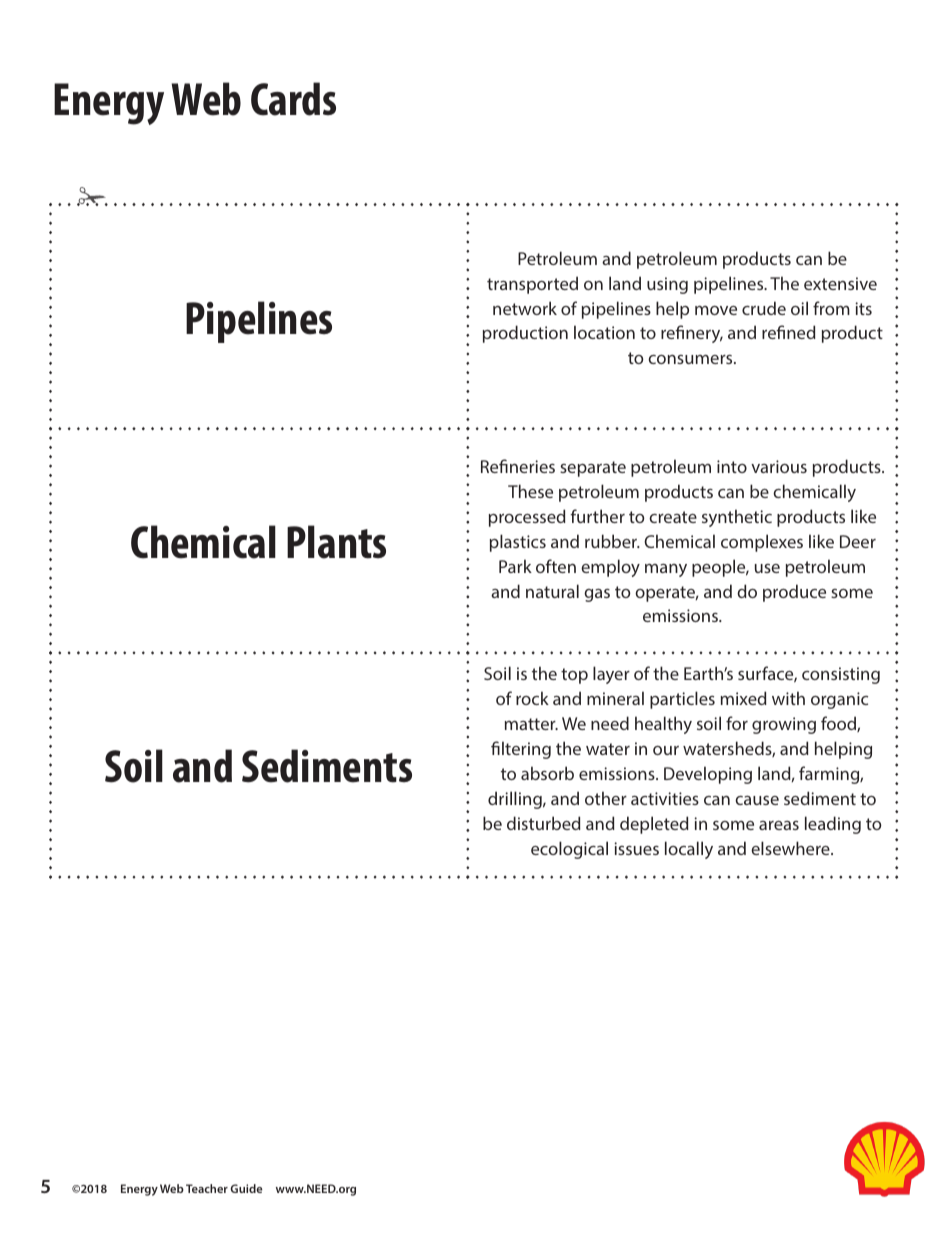 The image size is (952, 1233). What do you see at coordinates (518, 466) in the page?
I see `Refineries` at bounding box center [518, 466].
